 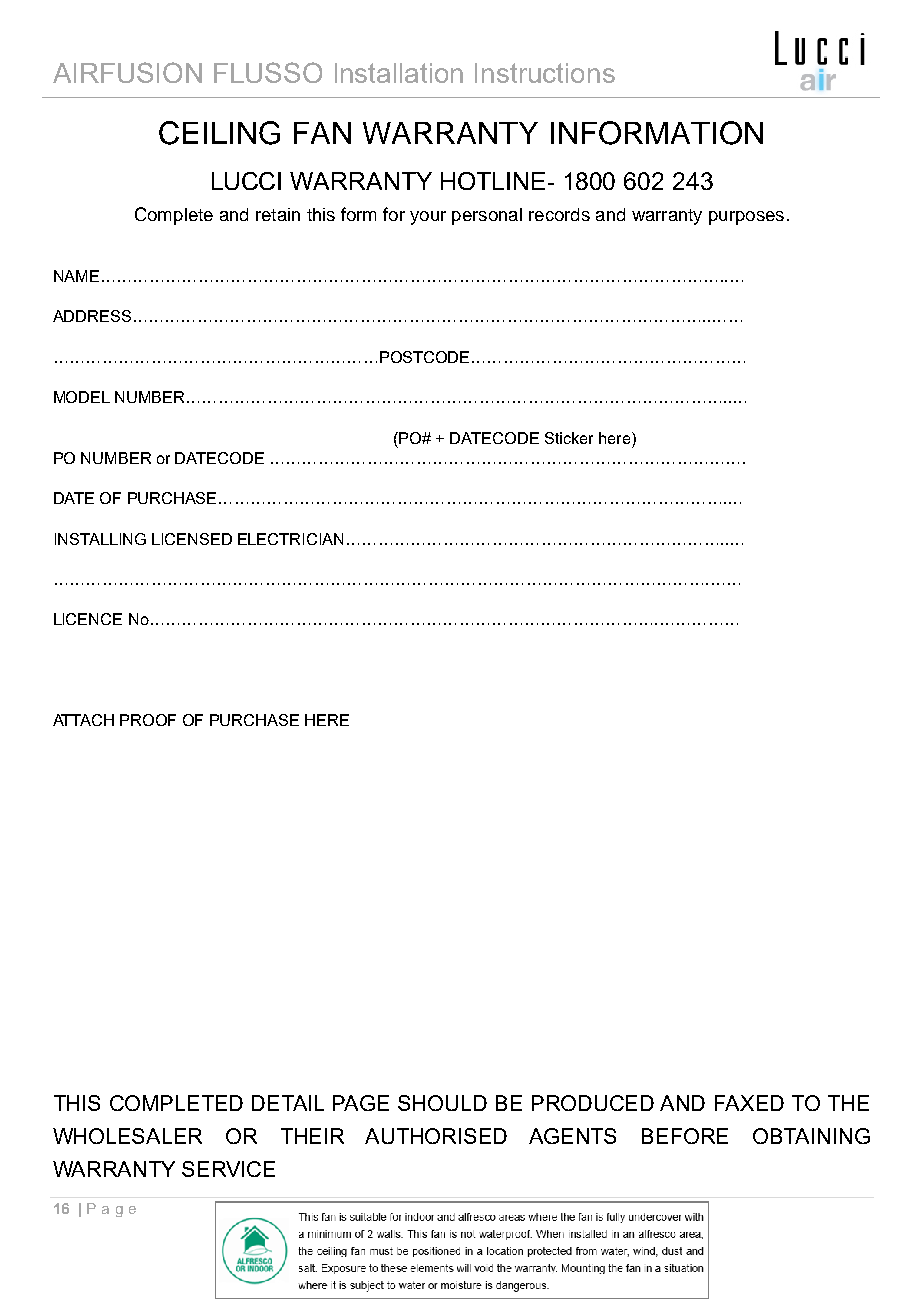 What do you see at coordinates (290, 539) in the document?
I see `ELECTRICIAN` at bounding box center [290, 539].
